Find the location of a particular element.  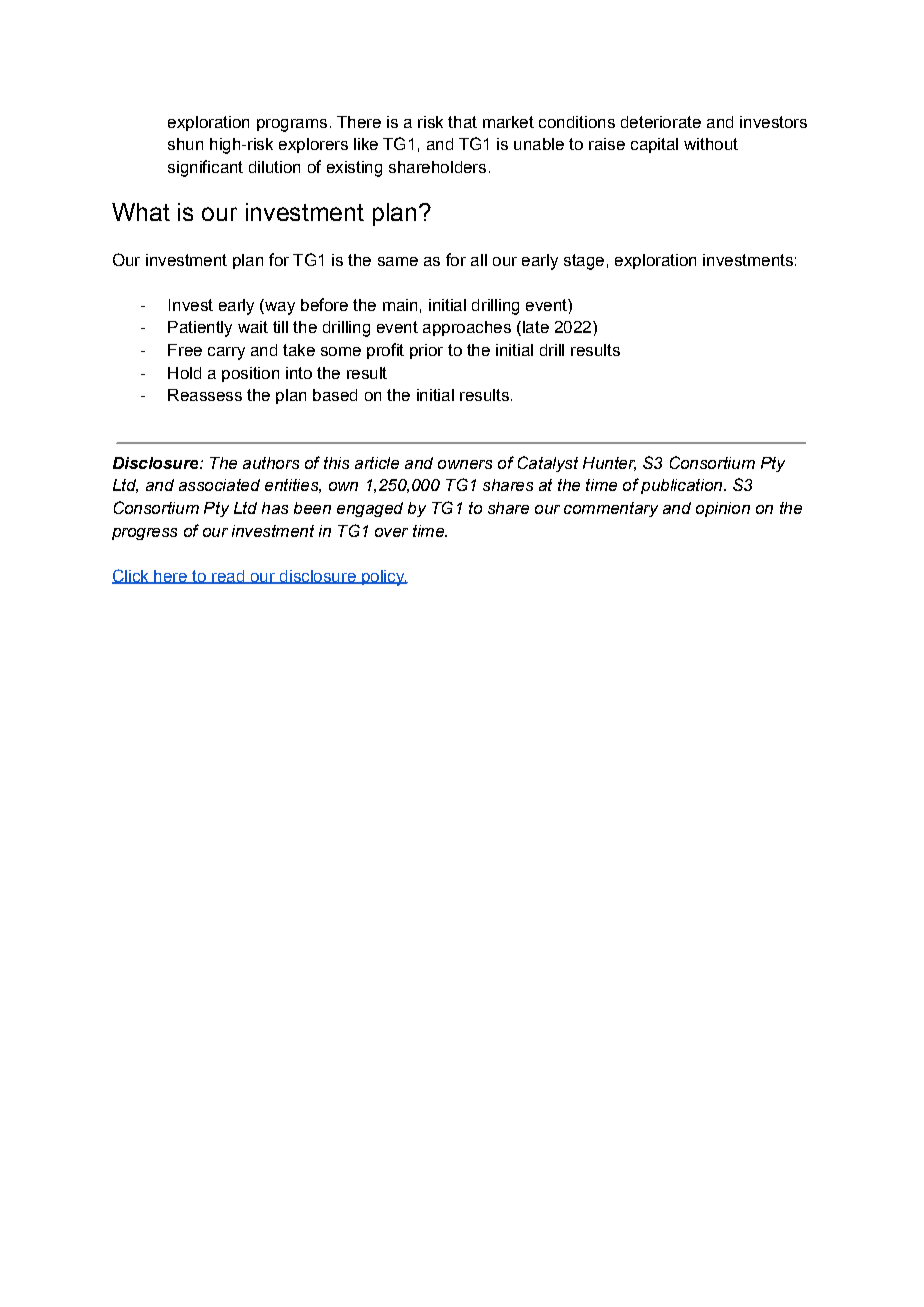

that is located at coordinates (462, 122).
